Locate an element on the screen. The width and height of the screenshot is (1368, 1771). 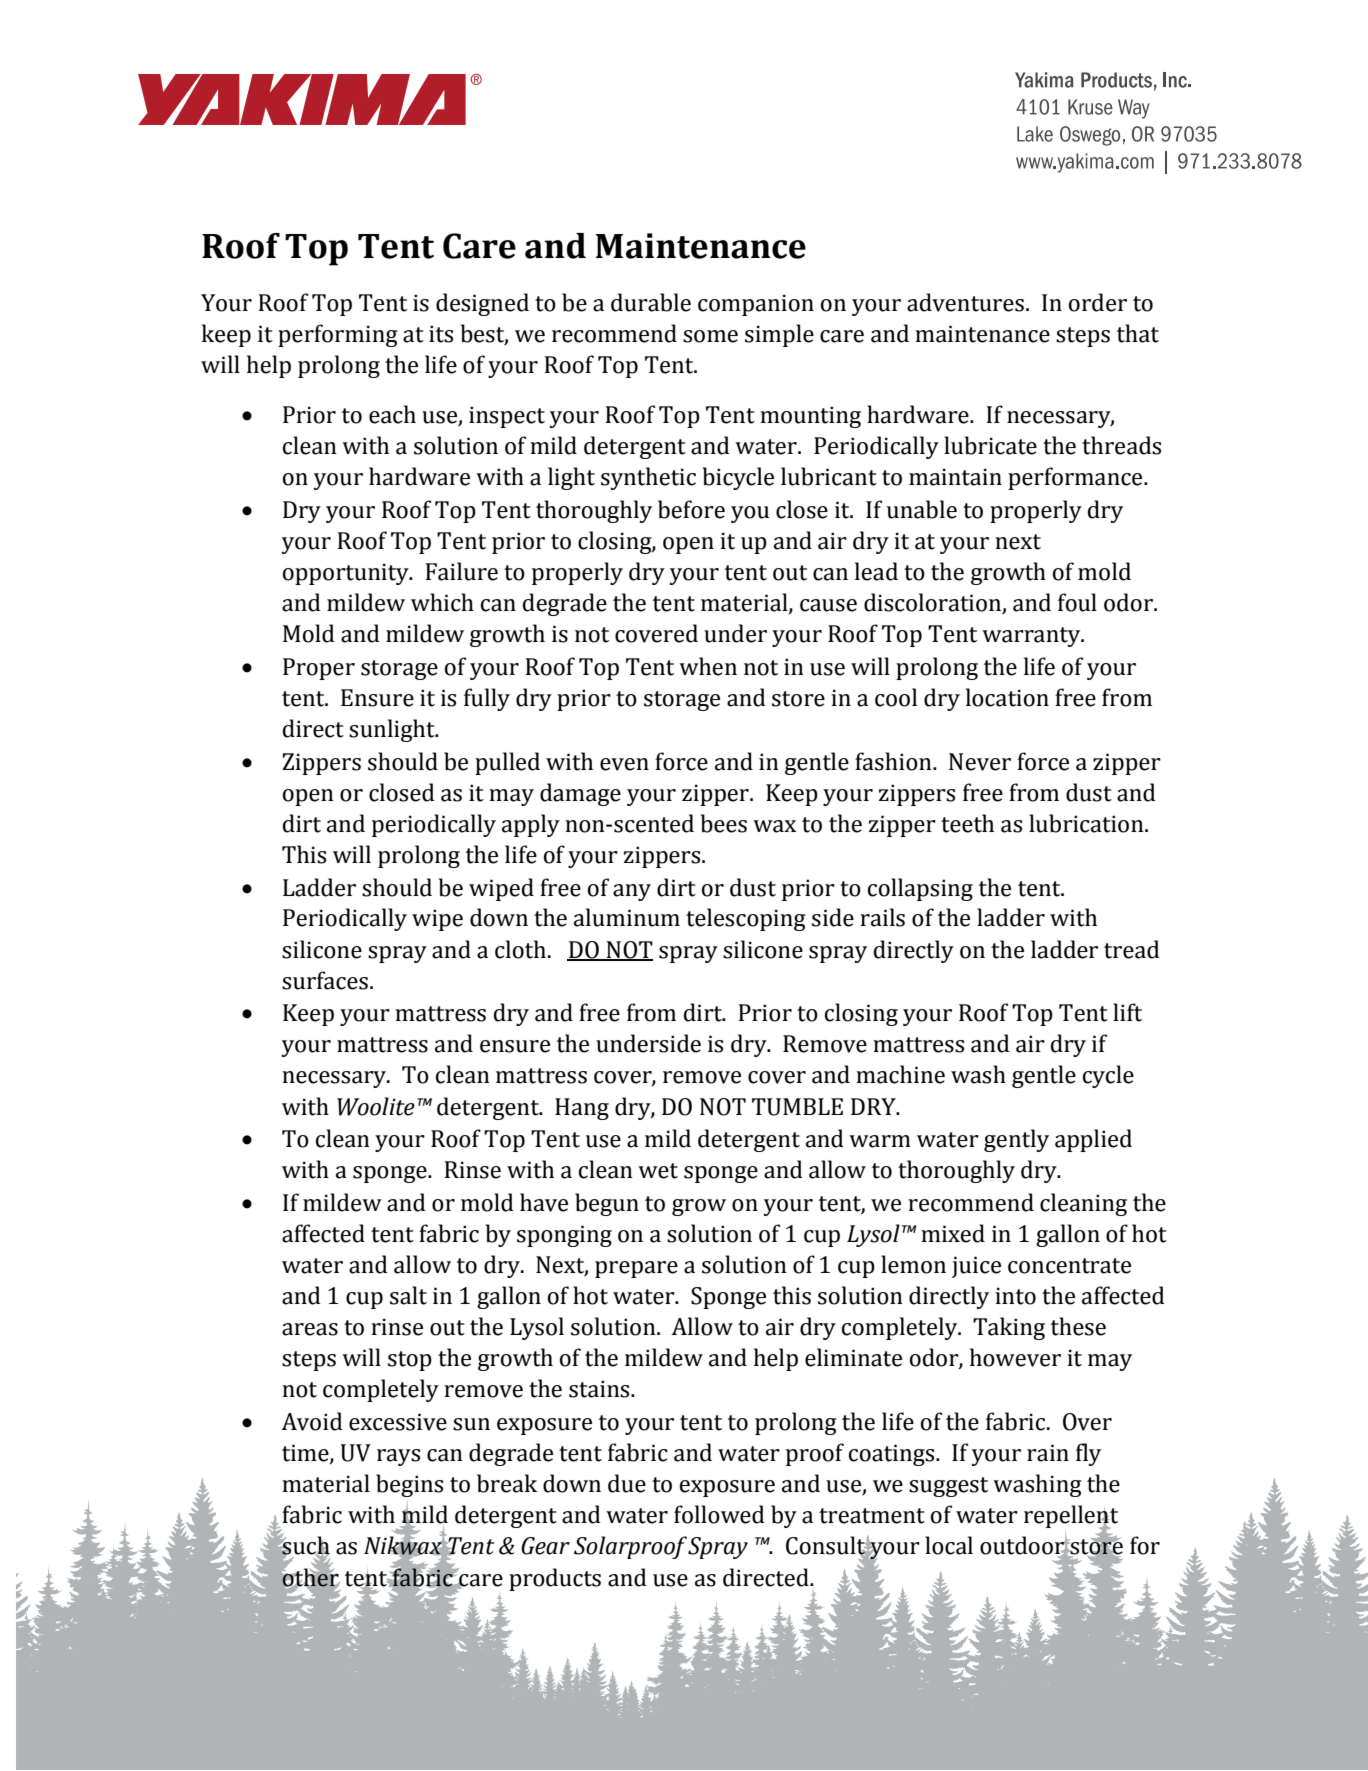
gently is located at coordinates (1016, 1140).
